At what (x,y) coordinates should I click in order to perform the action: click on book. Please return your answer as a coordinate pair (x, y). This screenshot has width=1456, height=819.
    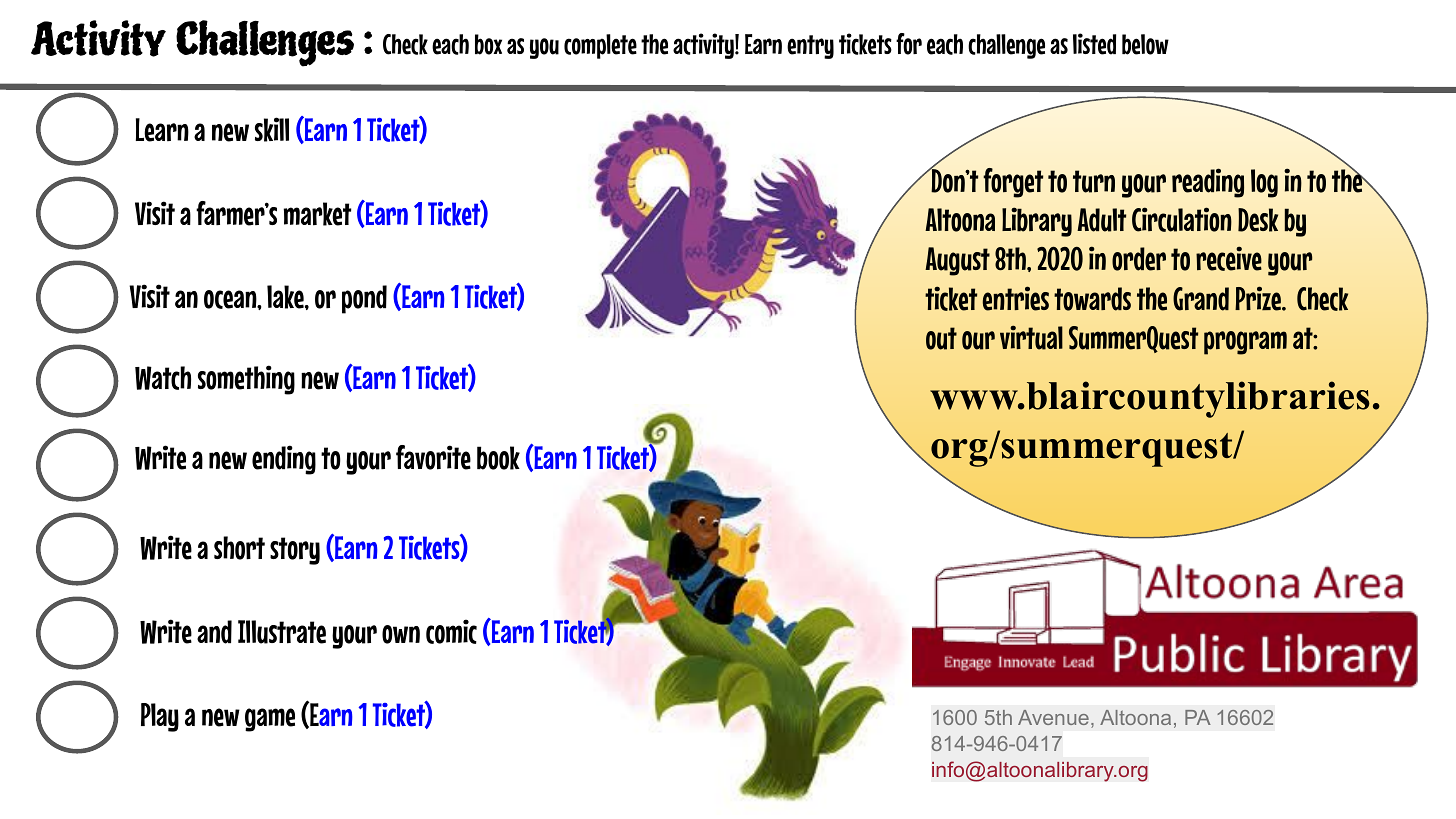
    Looking at the image, I should click on (498, 458).
